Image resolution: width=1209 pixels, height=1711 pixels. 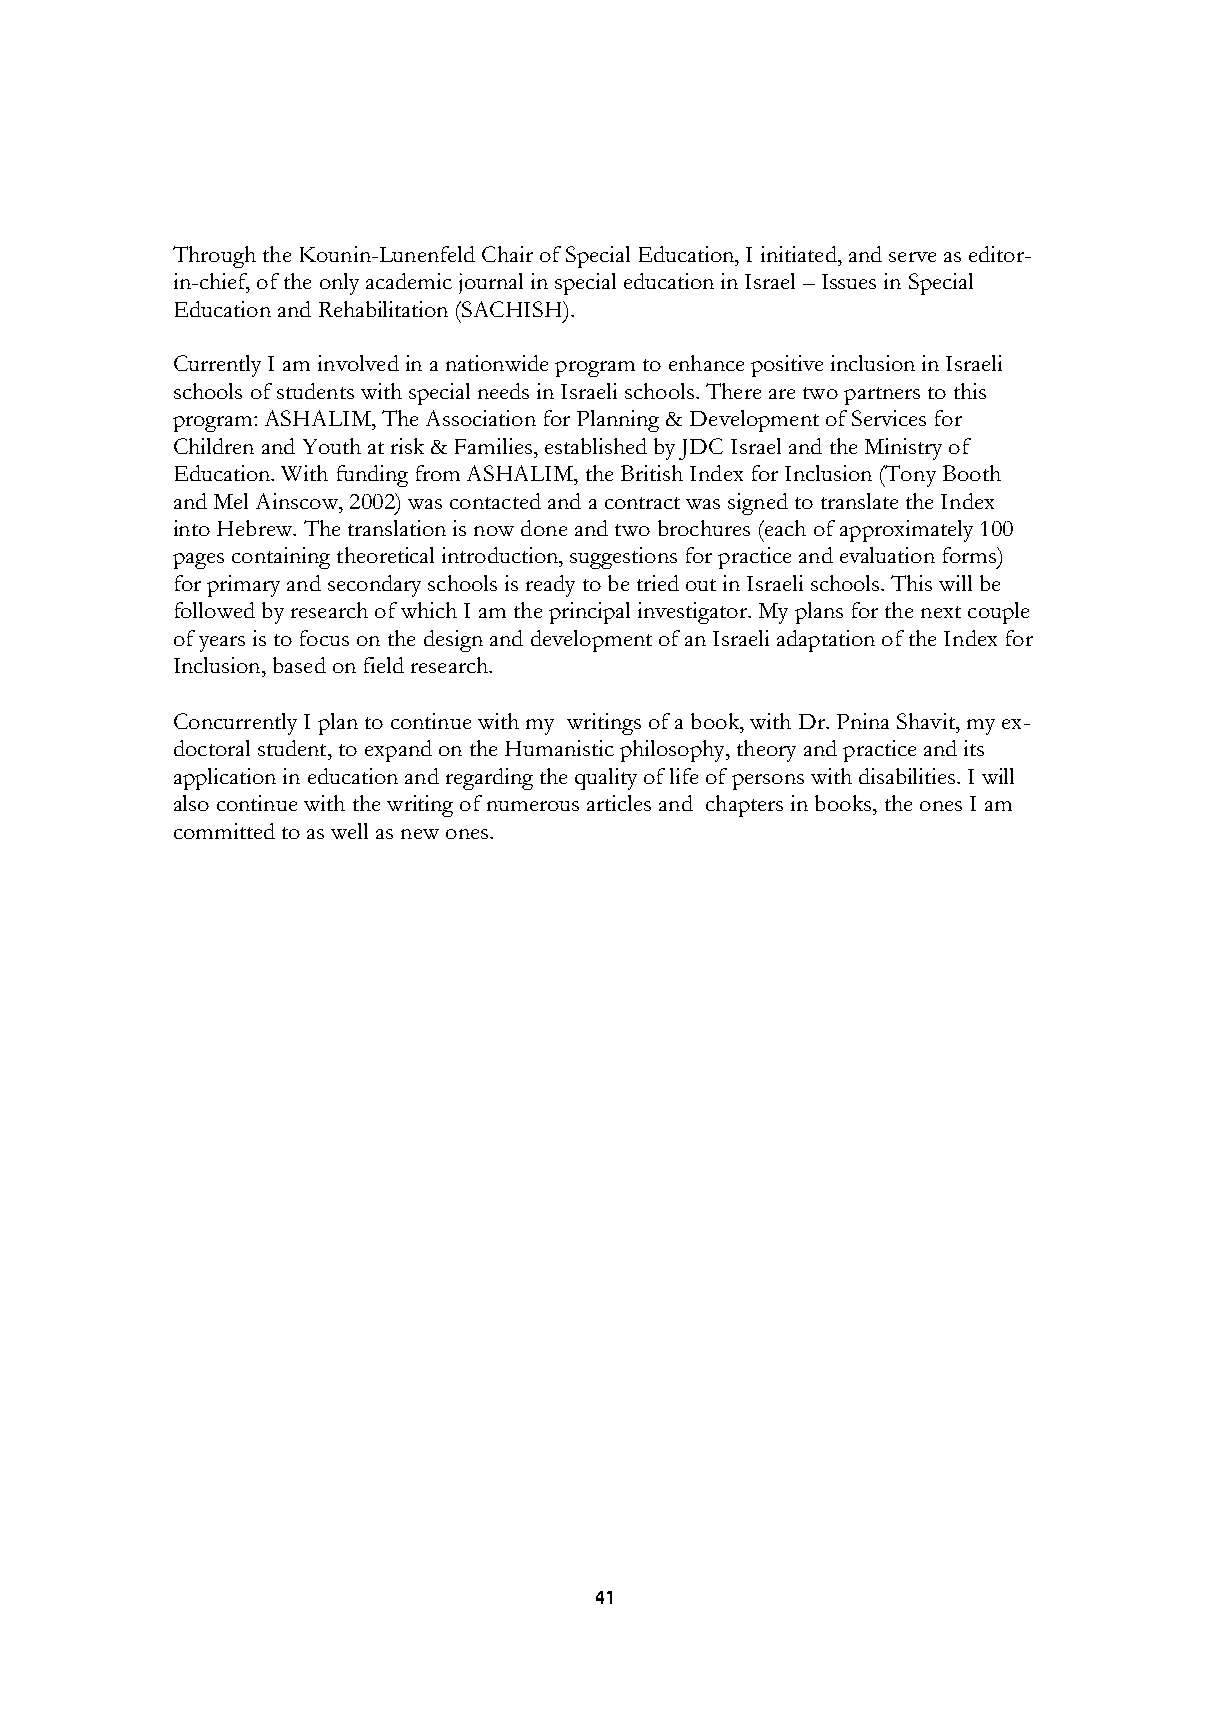 I want to click on contract, so click(x=642, y=503).
